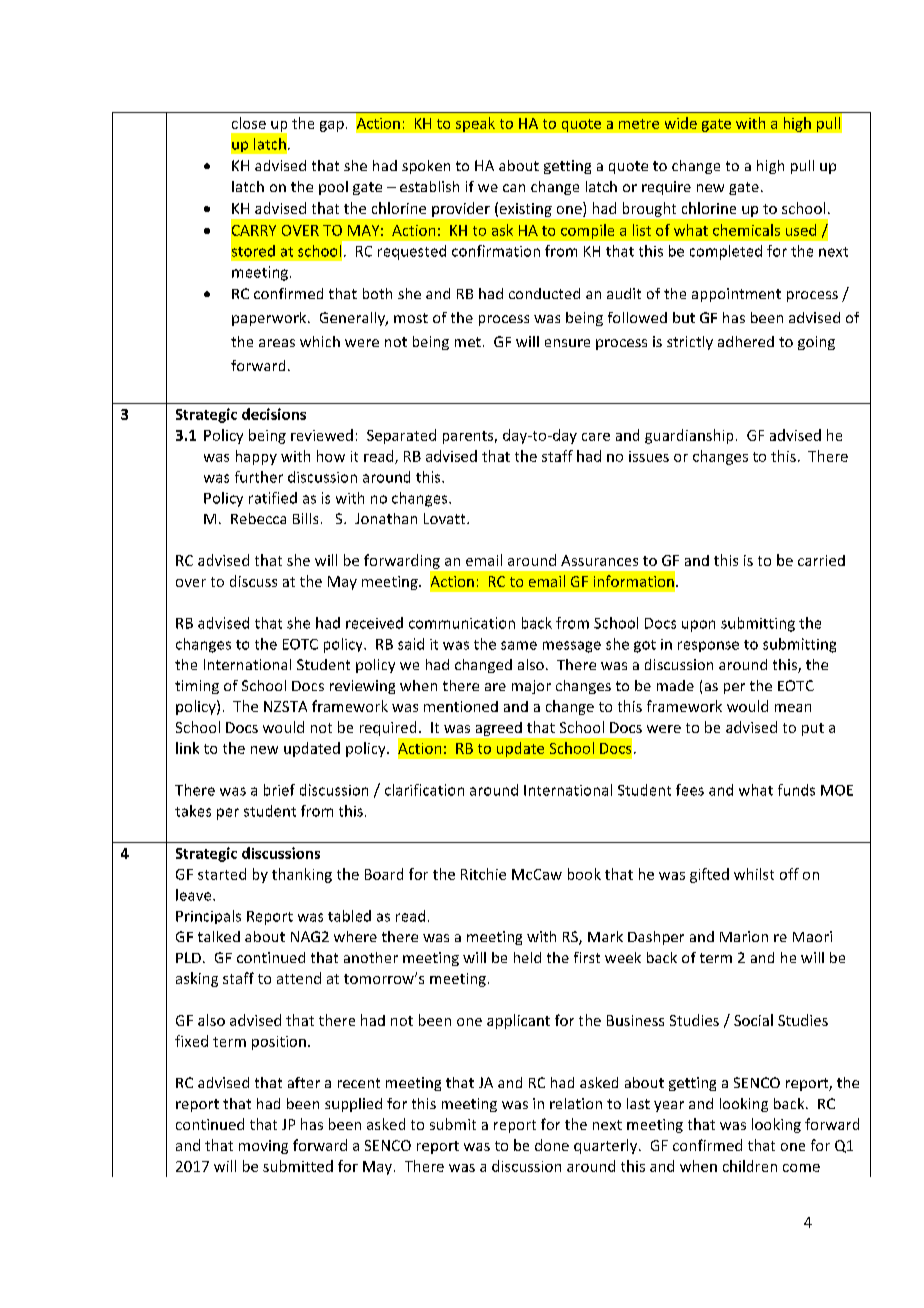 The image size is (924, 1308). I want to click on done, so click(552, 1145).
